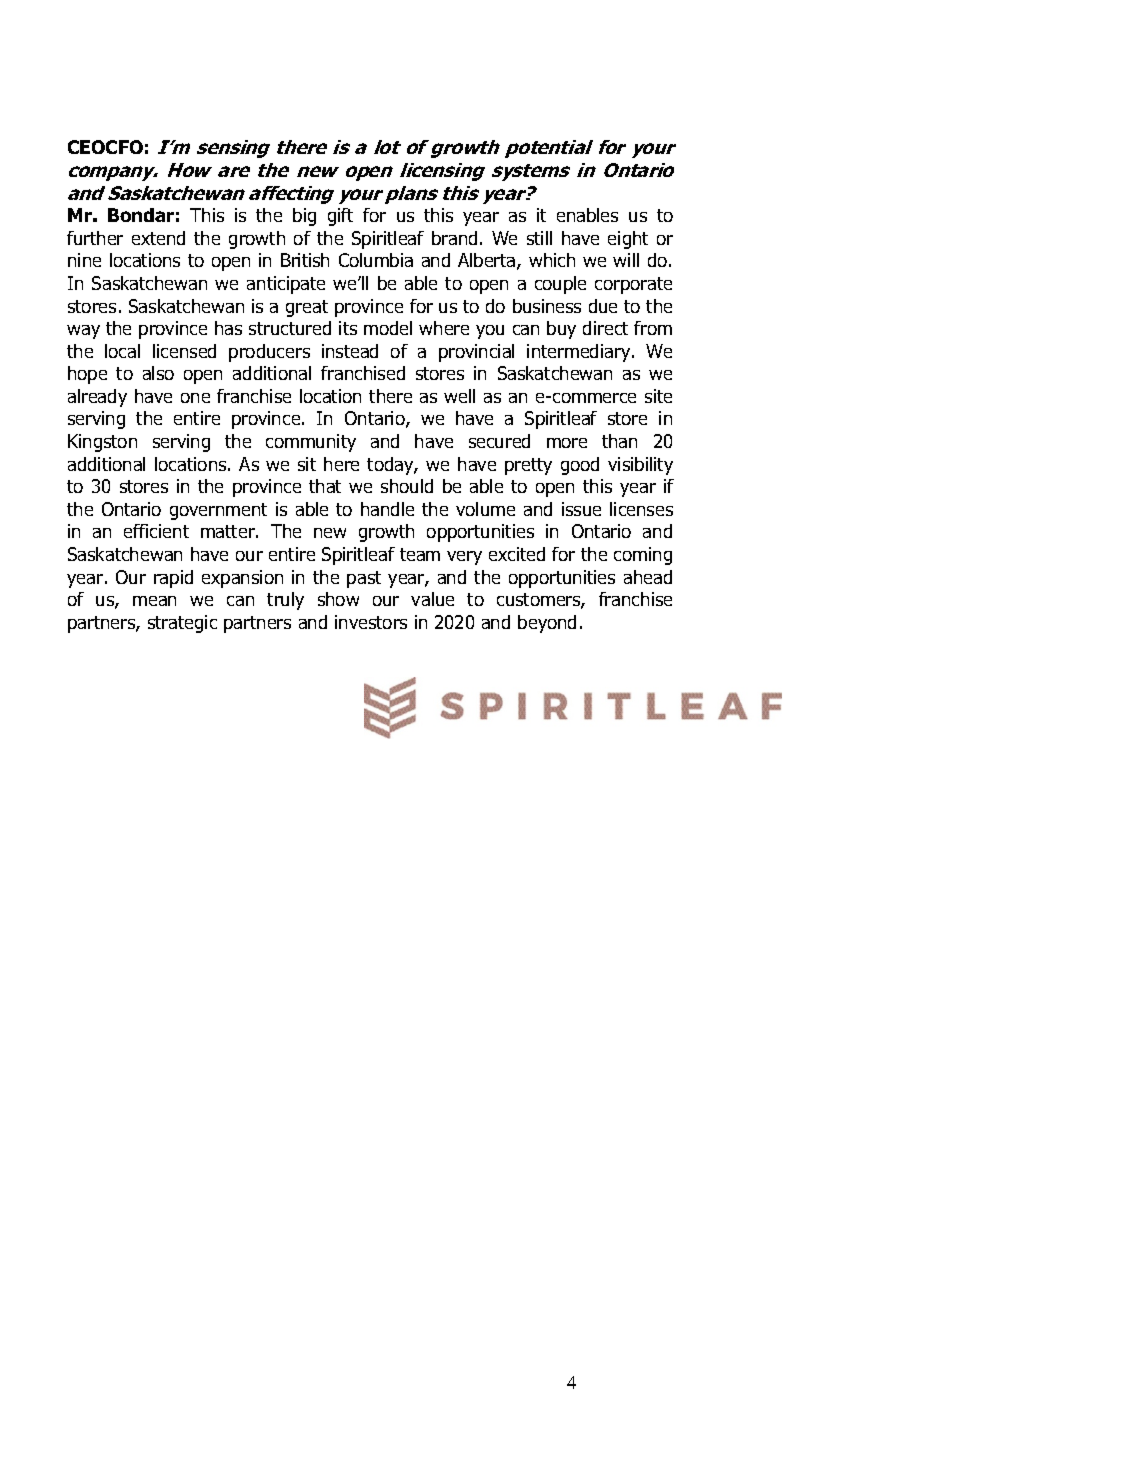 The height and width of the page is (1482, 1145). Describe the element at coordinates (387, 509) in the page. I see `handle` at that location.
